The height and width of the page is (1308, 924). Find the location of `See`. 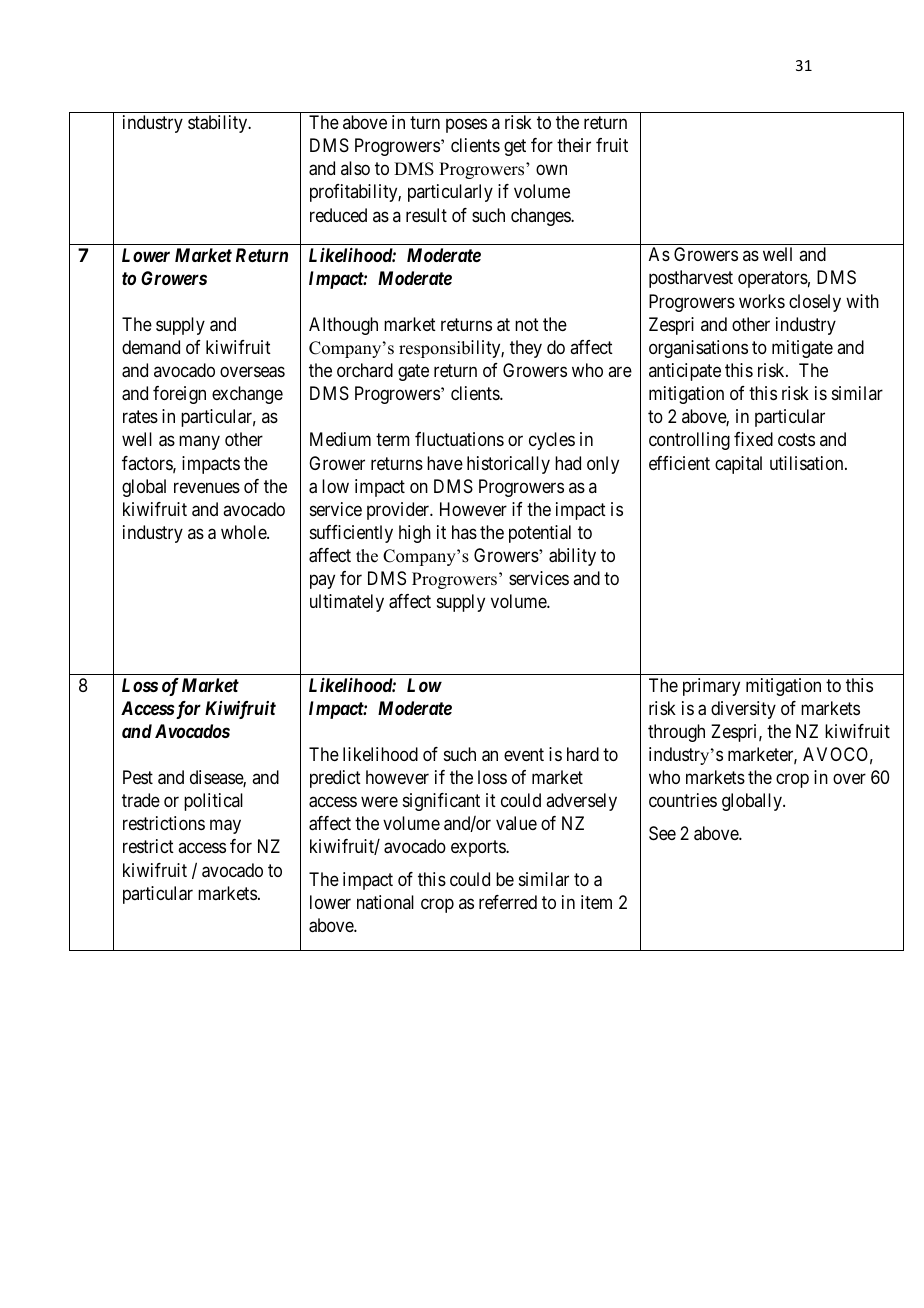

See is located at coordinates (662, 833).
